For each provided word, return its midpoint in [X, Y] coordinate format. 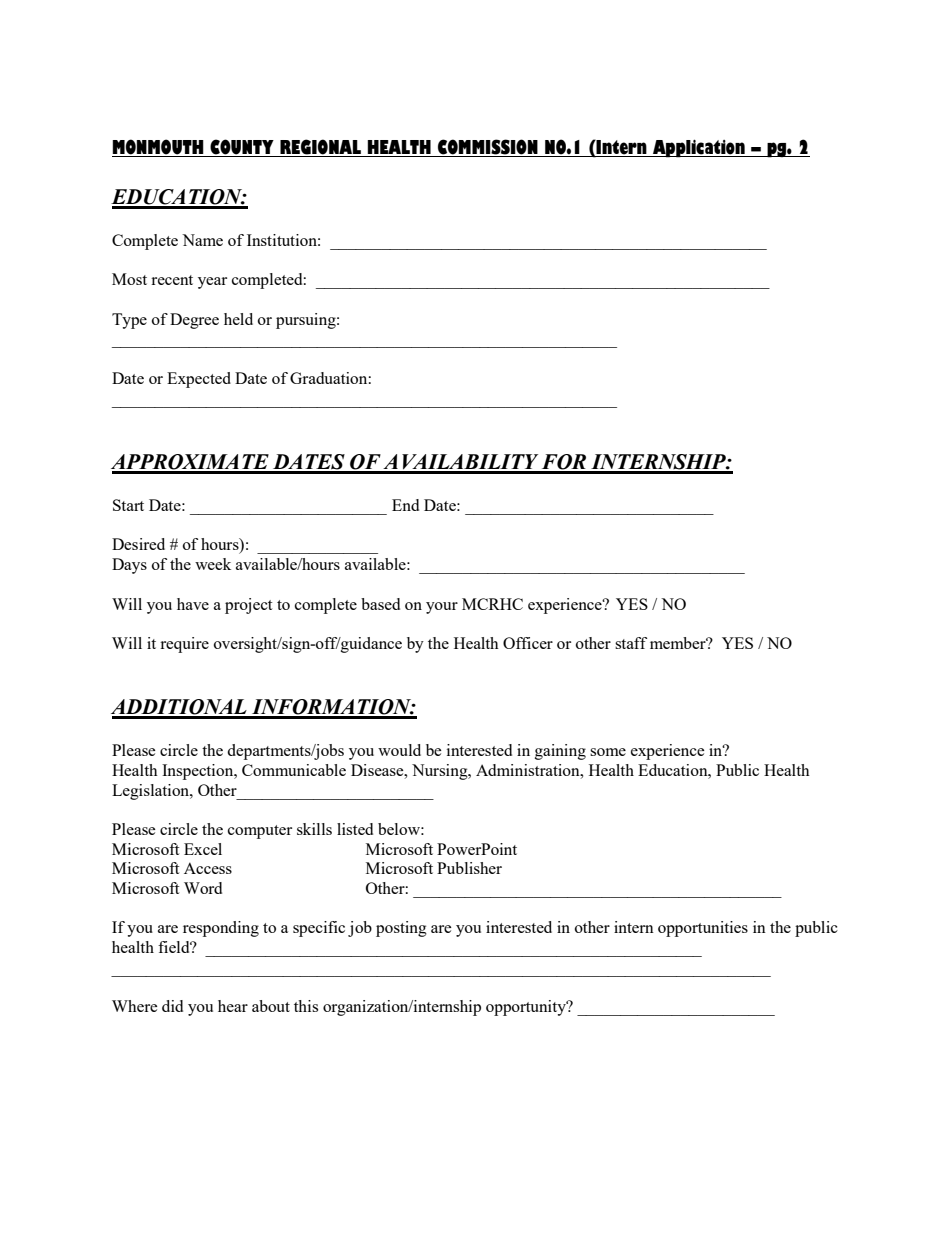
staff [631, 643]
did [172, 1006]
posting [401, 929]
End [405, 505]
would [399, 750]
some [608, 752]
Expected [199, 380]
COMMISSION [488, 148]
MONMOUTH [159, 148]
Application [699, 148]
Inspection [199, 772]
